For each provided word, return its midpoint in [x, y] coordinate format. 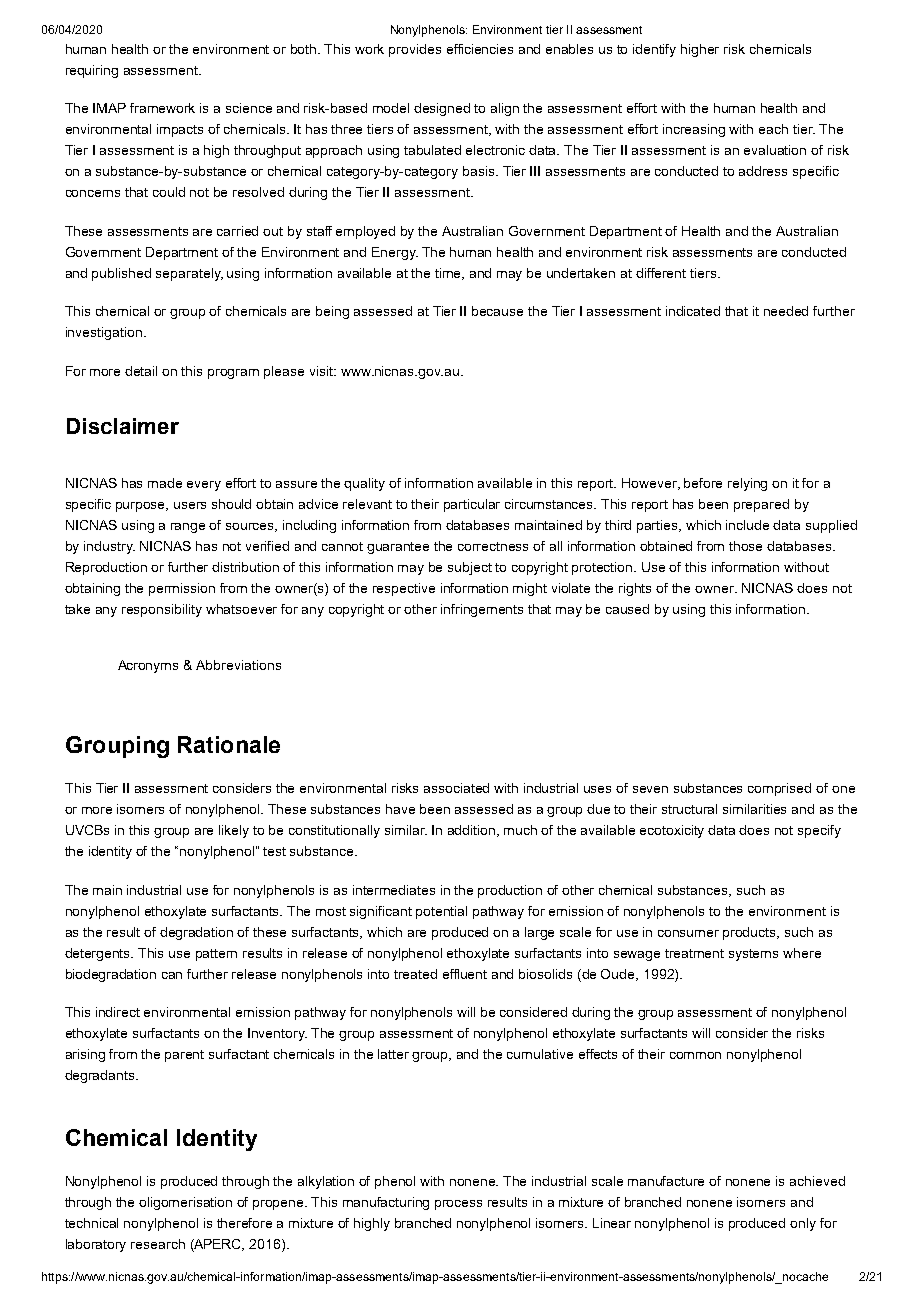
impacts [180, 130]
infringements [482, 610]
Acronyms [148, 666]
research [158, 1244]
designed [442, 109]
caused [627, 609]
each [773, 129]
